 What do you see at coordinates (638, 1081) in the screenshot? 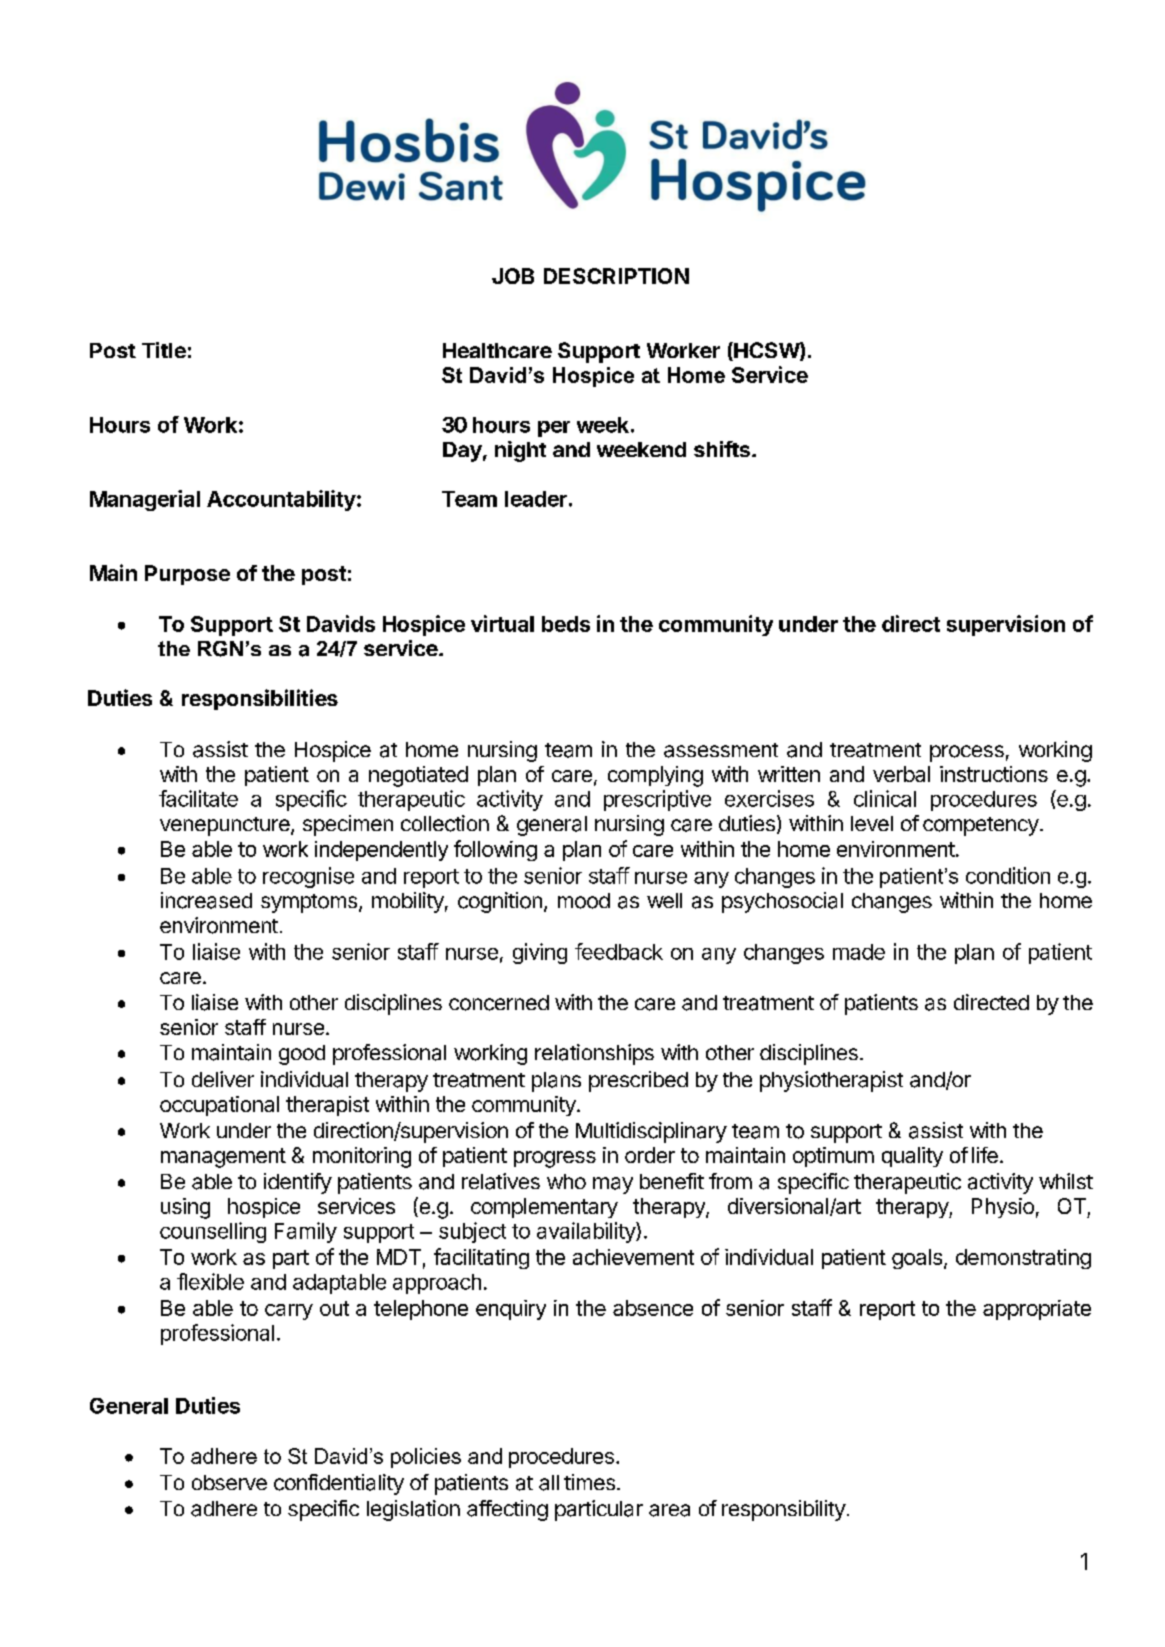
I see `prescribed` at bounding box center [638, 1081].
